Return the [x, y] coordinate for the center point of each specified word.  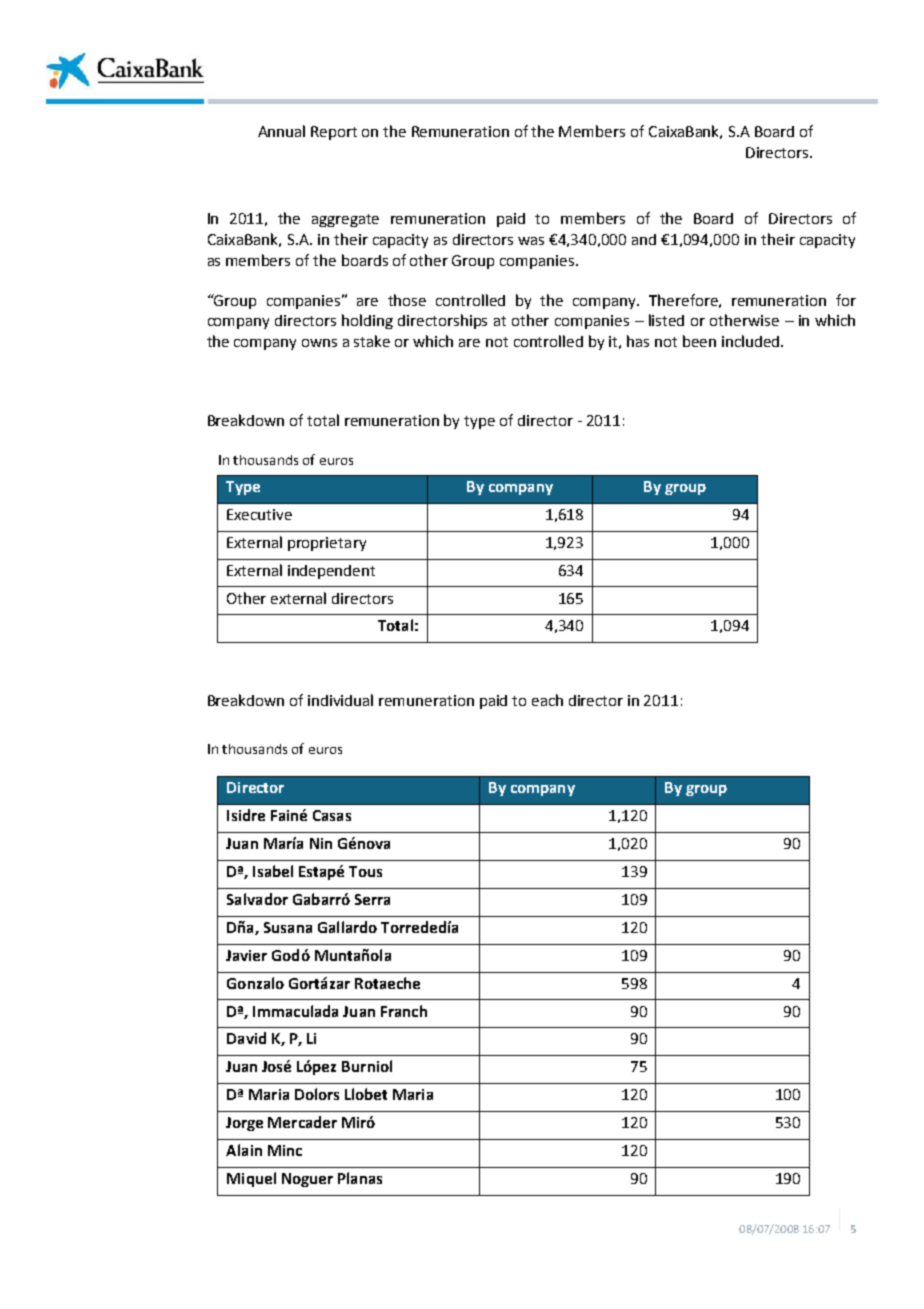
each [547, 700]
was [531, 241]
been [699, 341]
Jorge [244, 1124]
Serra [372, 899]
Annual [281, 131]
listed [666, 320]
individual [340, 700]
